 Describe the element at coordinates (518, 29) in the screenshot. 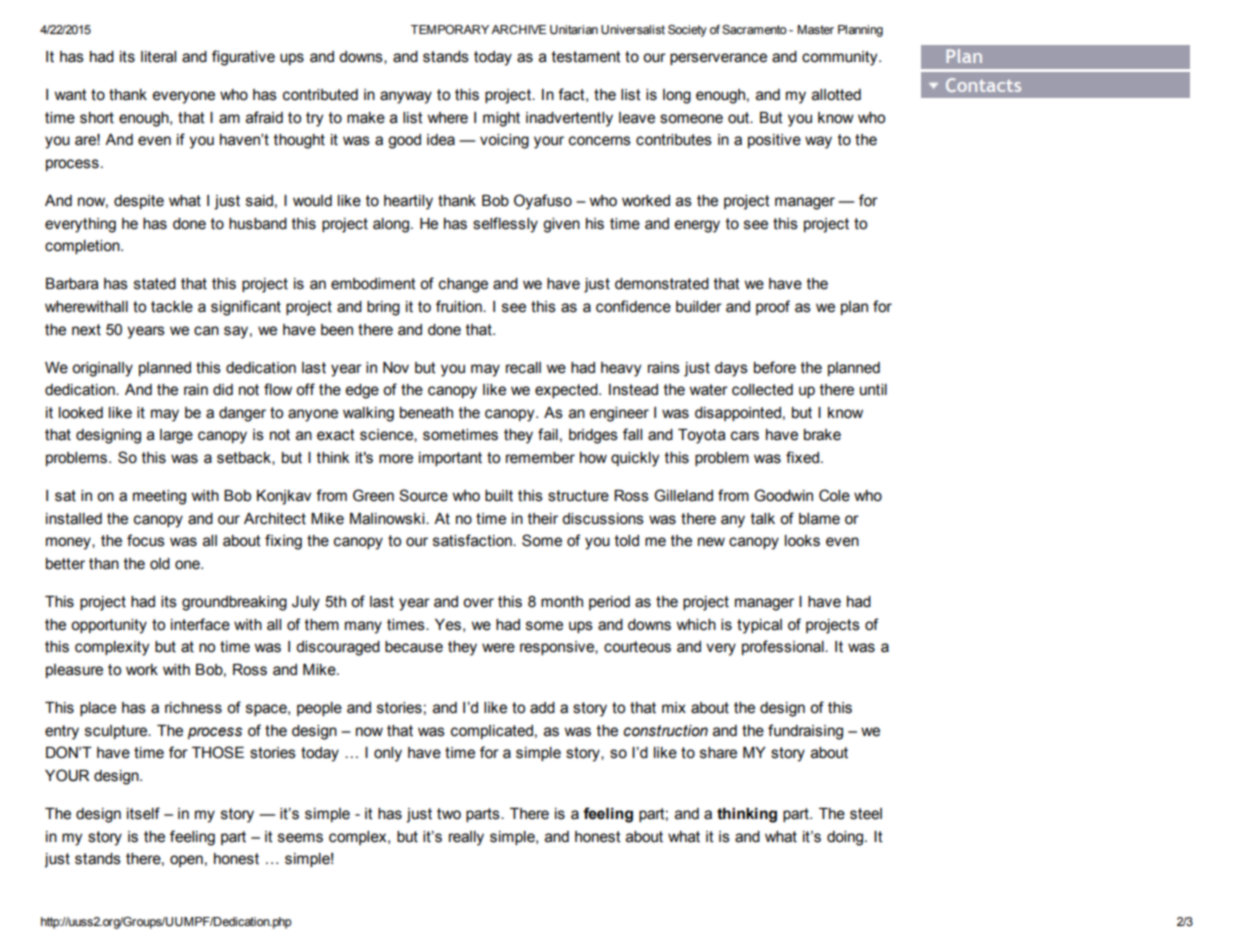

I see `ARCHIVE` at that location.
